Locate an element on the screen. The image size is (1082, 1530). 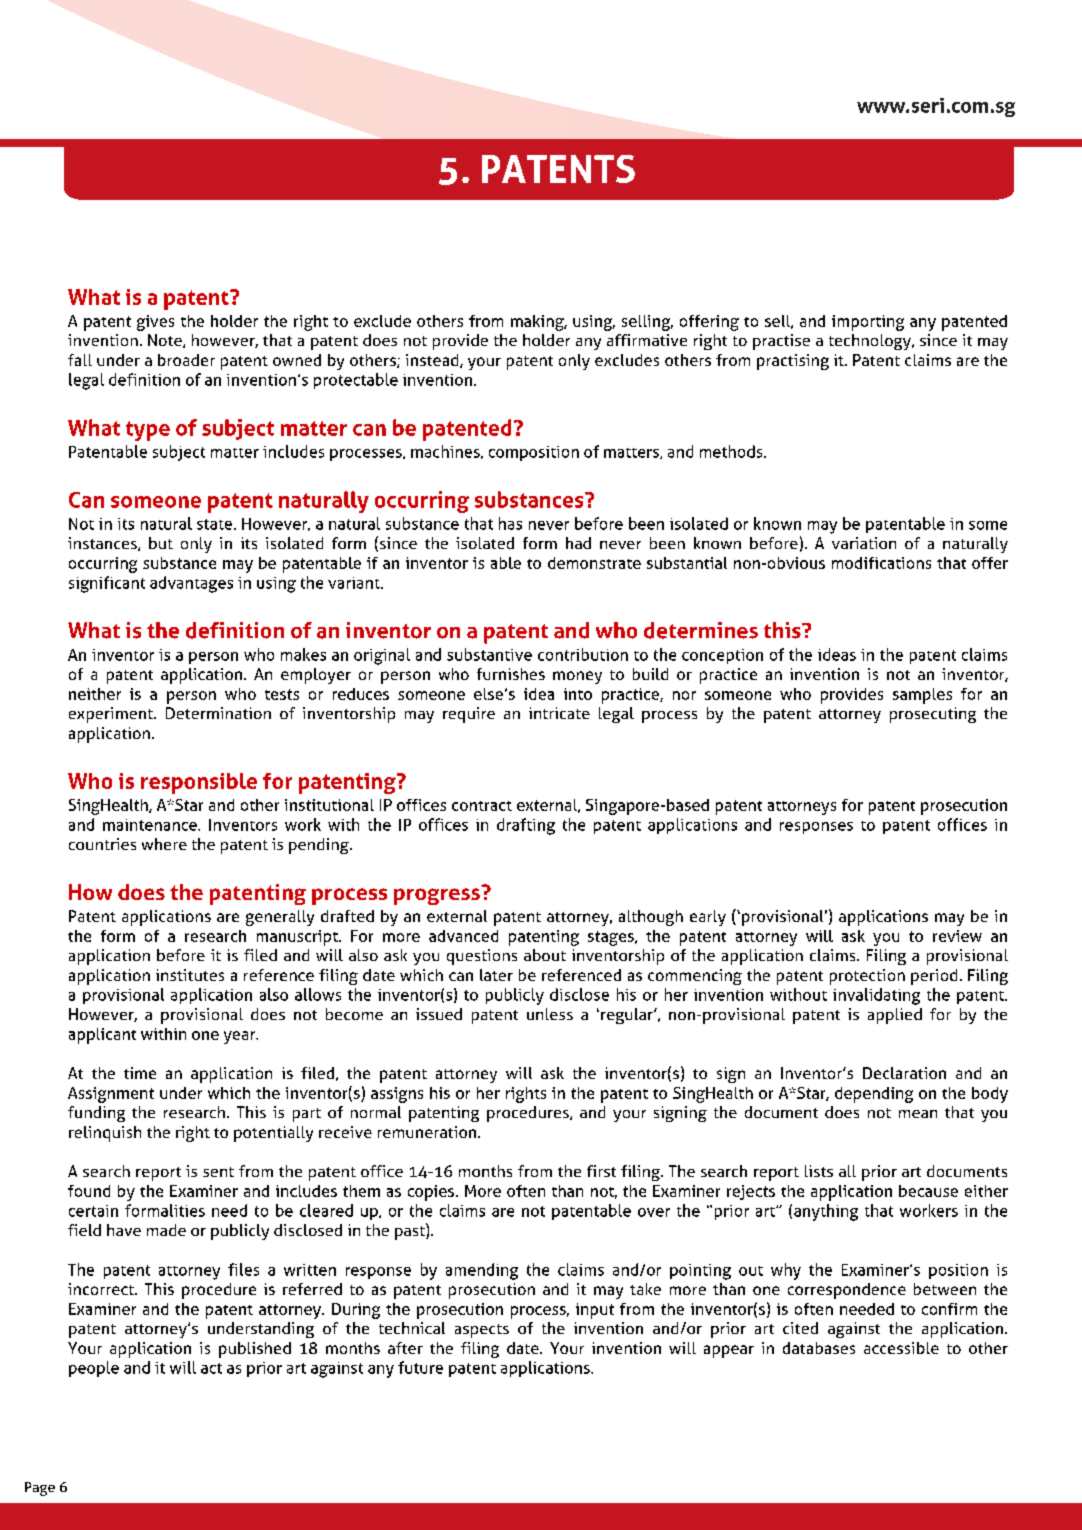
modifications is located at coordinates (881, 563).
